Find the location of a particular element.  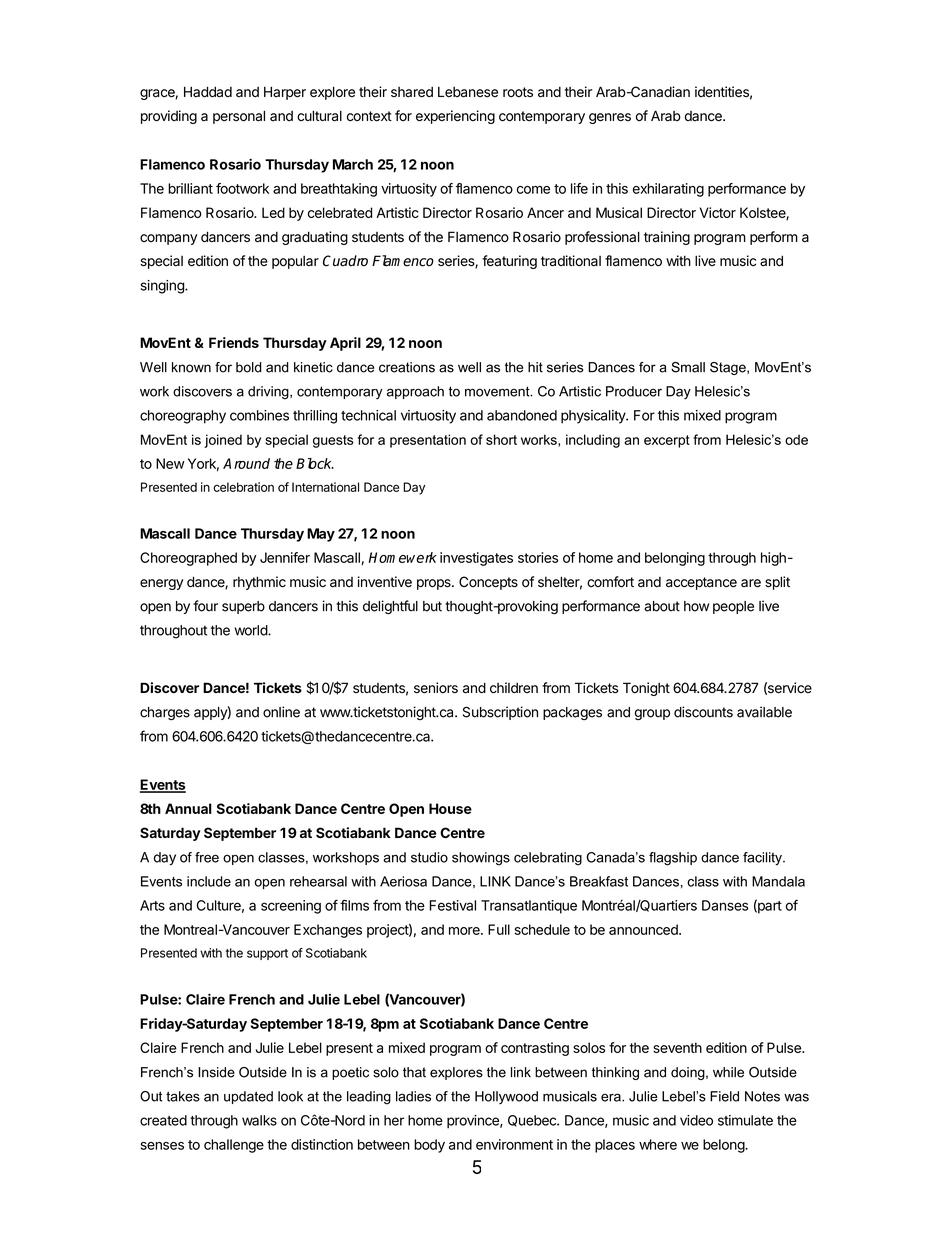

but is located at coordinates (432, 606).
